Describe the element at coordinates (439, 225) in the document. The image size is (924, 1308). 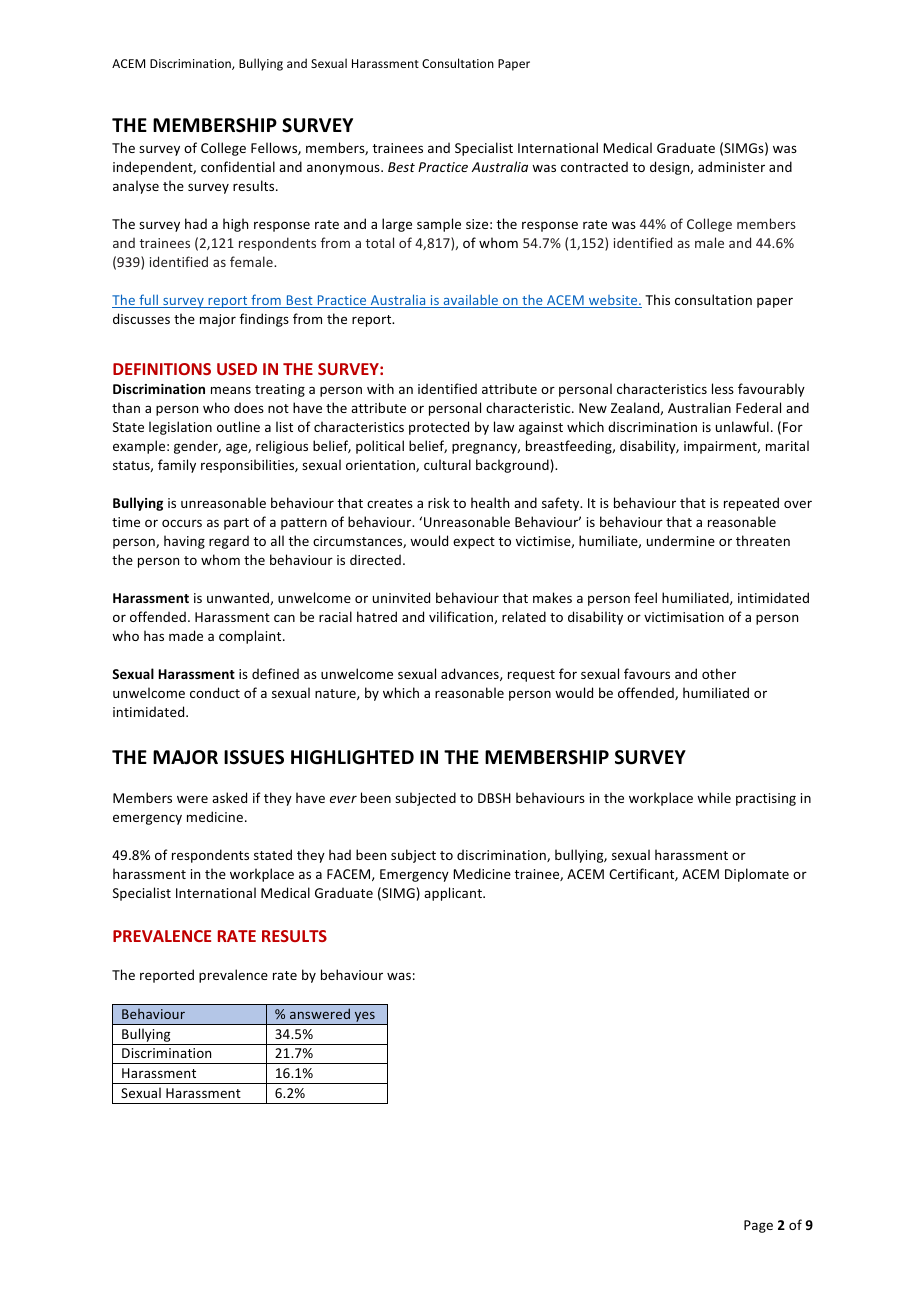
I see `sample` at that location.
